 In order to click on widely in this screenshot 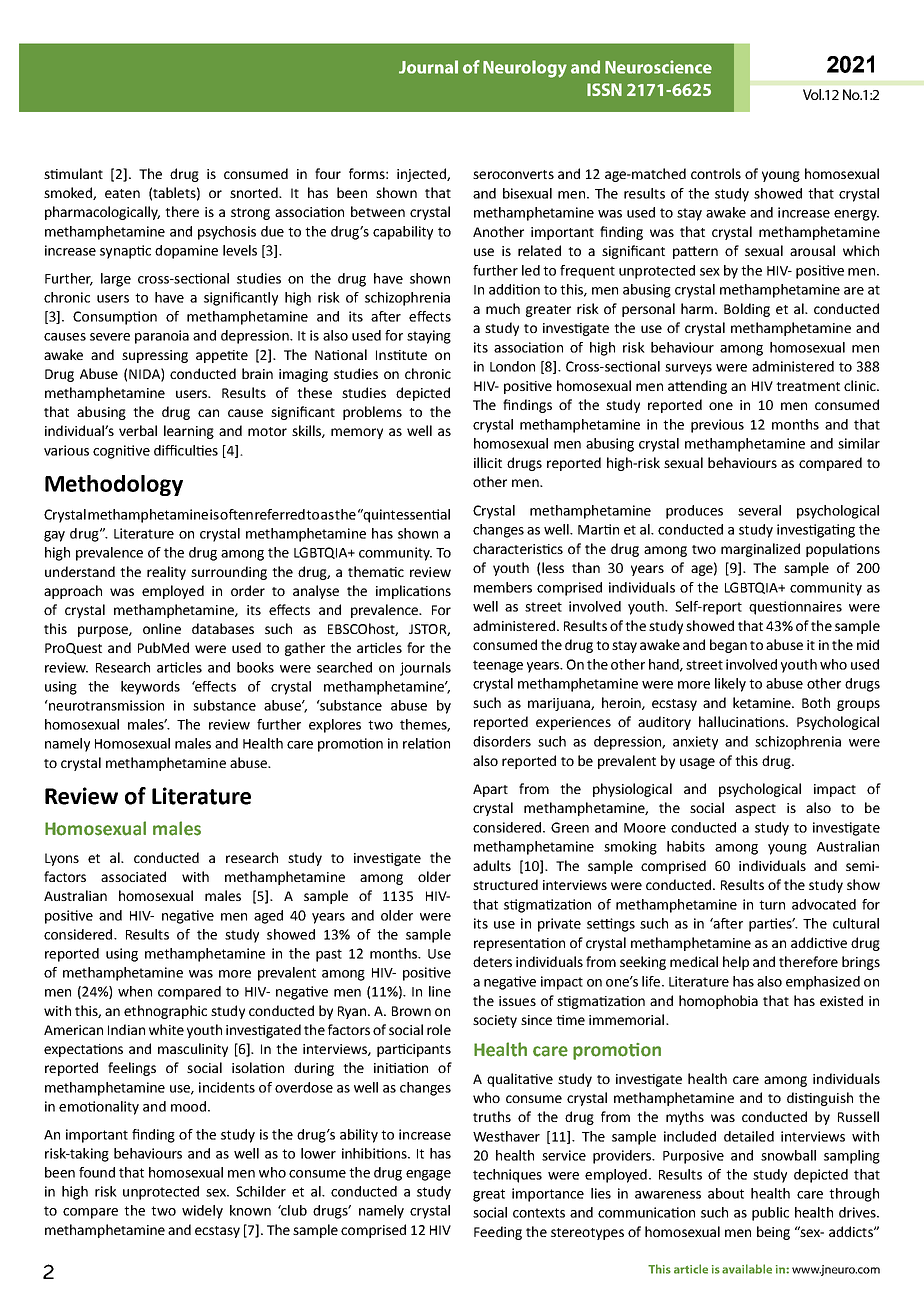, I will do `click(202, 1212)`.
